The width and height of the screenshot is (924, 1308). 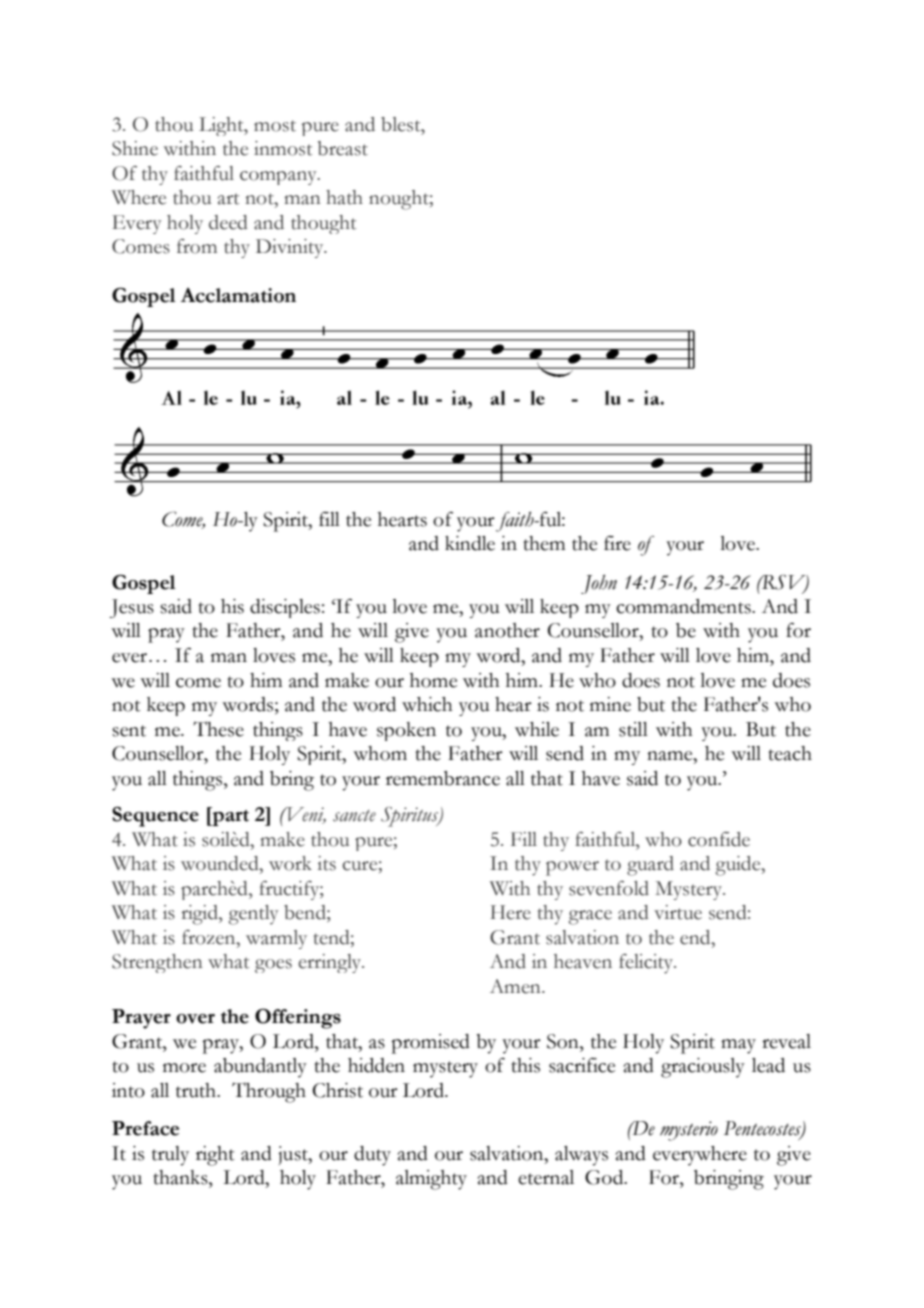 What do you see at coordinates (343, 148) in the screenshot?
I see `breast` at bounding box center [343, 148].
